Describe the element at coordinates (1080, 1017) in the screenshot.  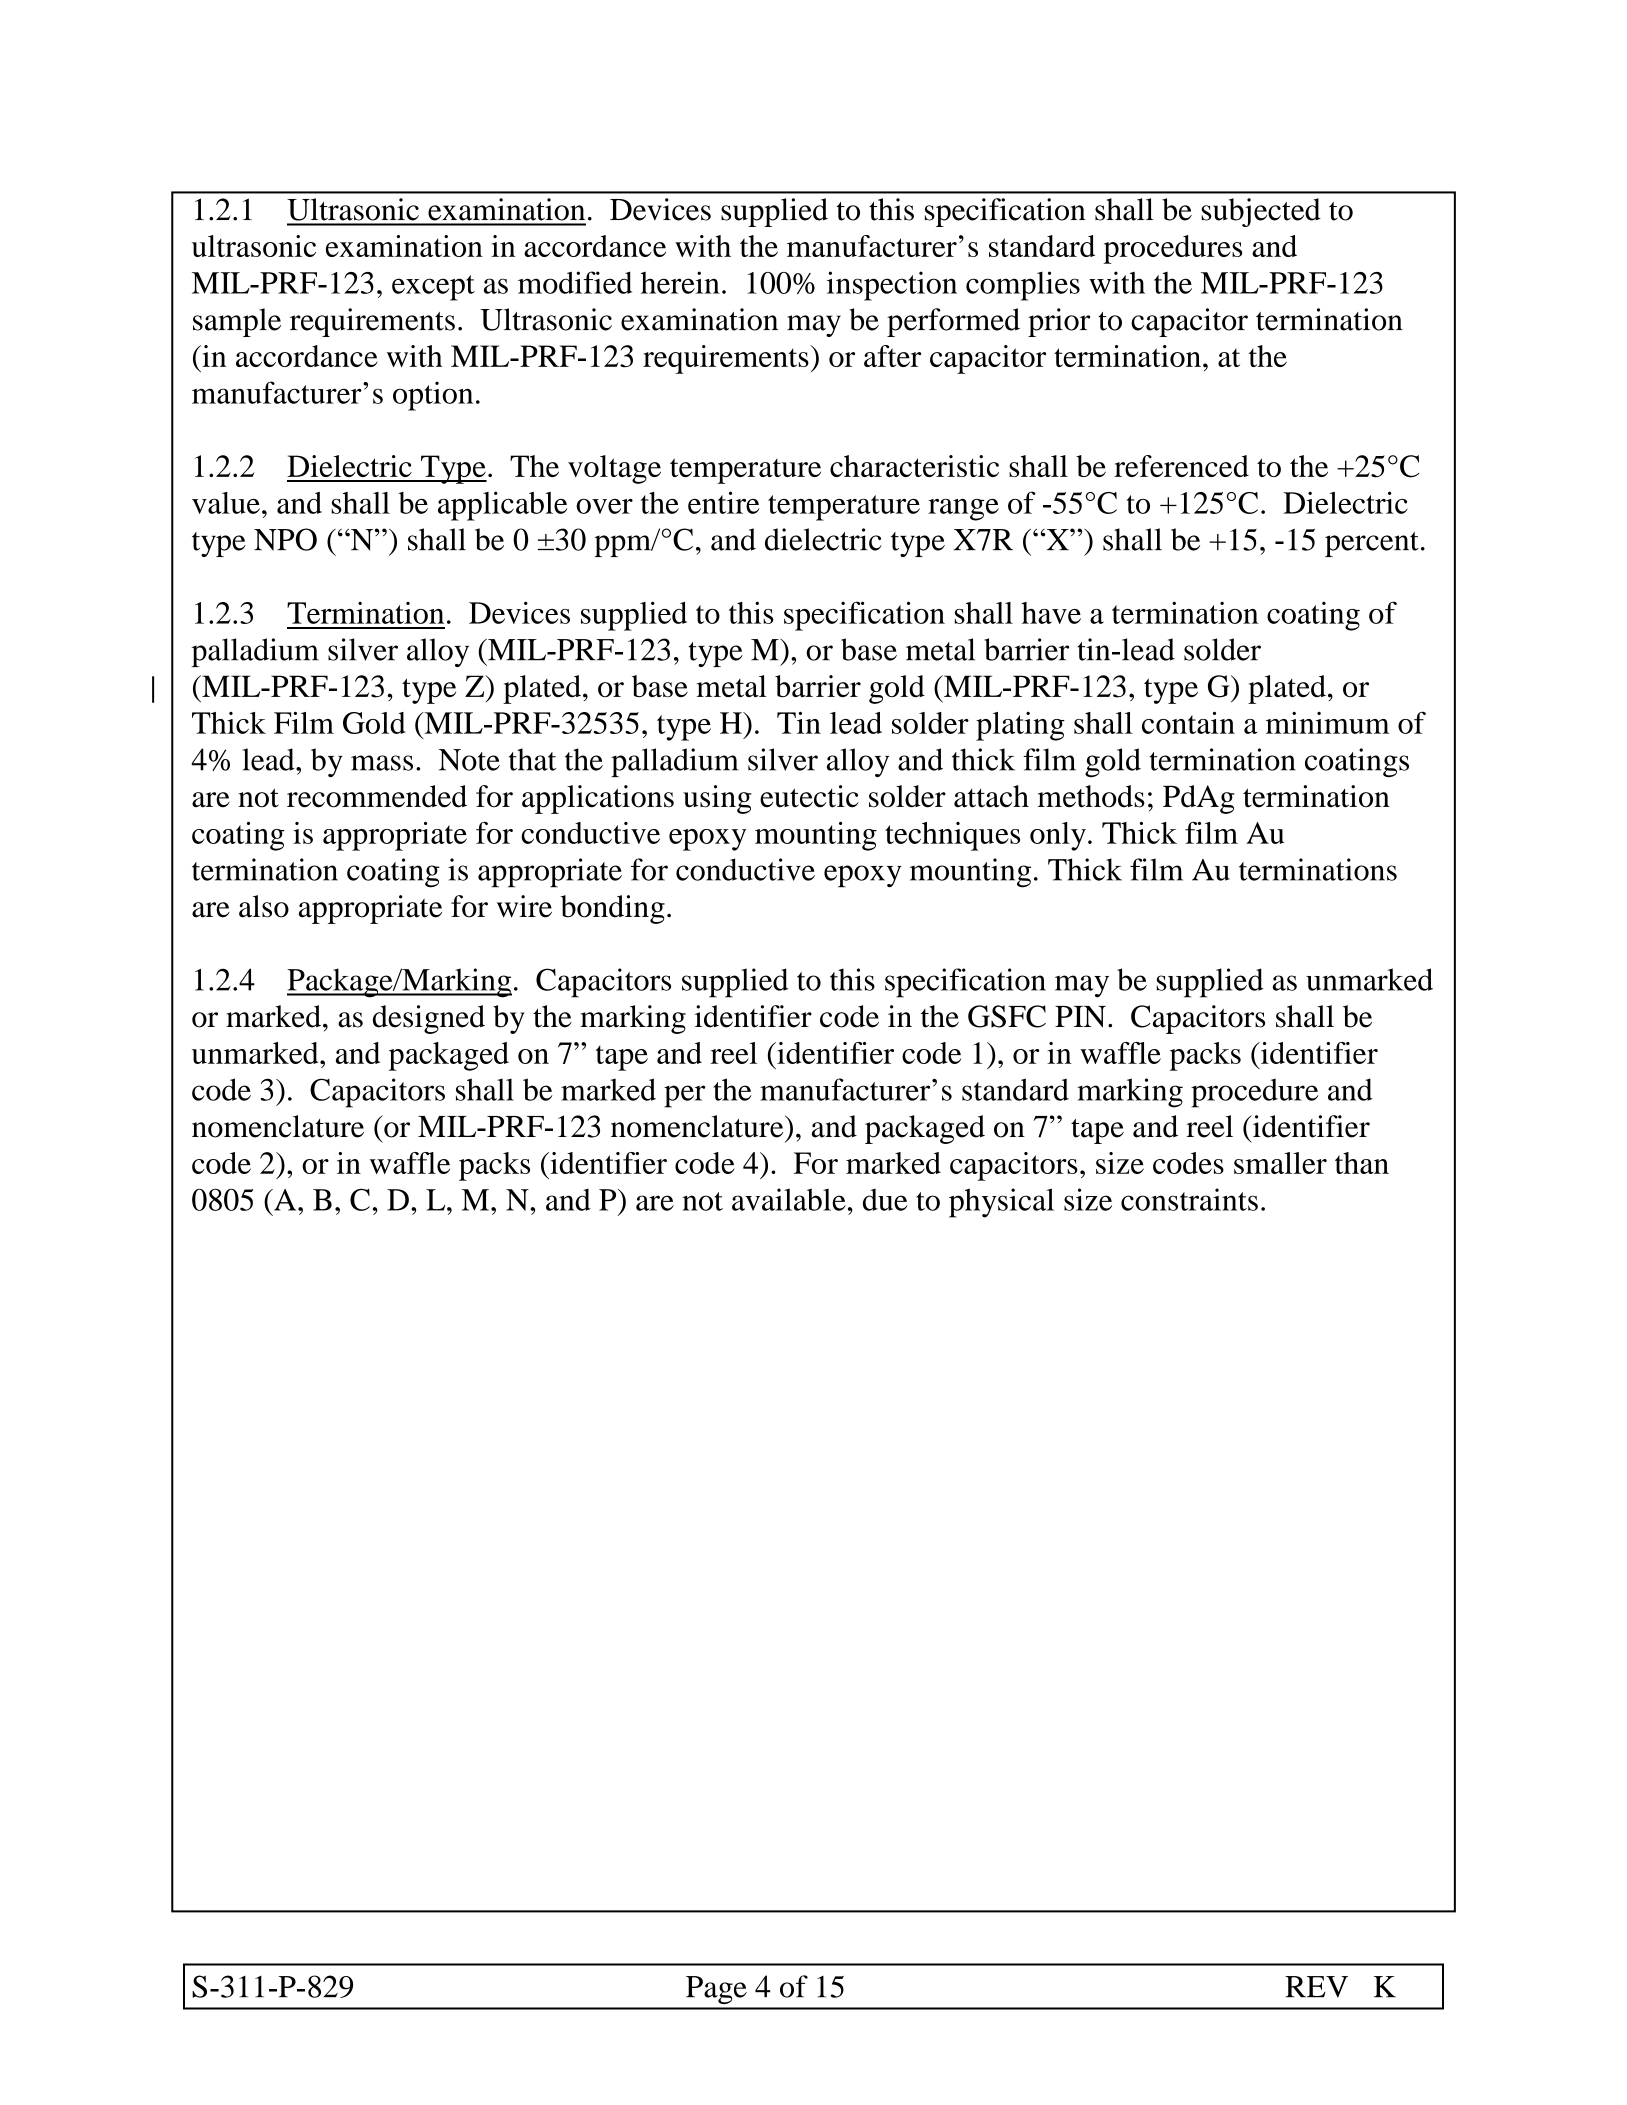
I see `PIN` at that location.
